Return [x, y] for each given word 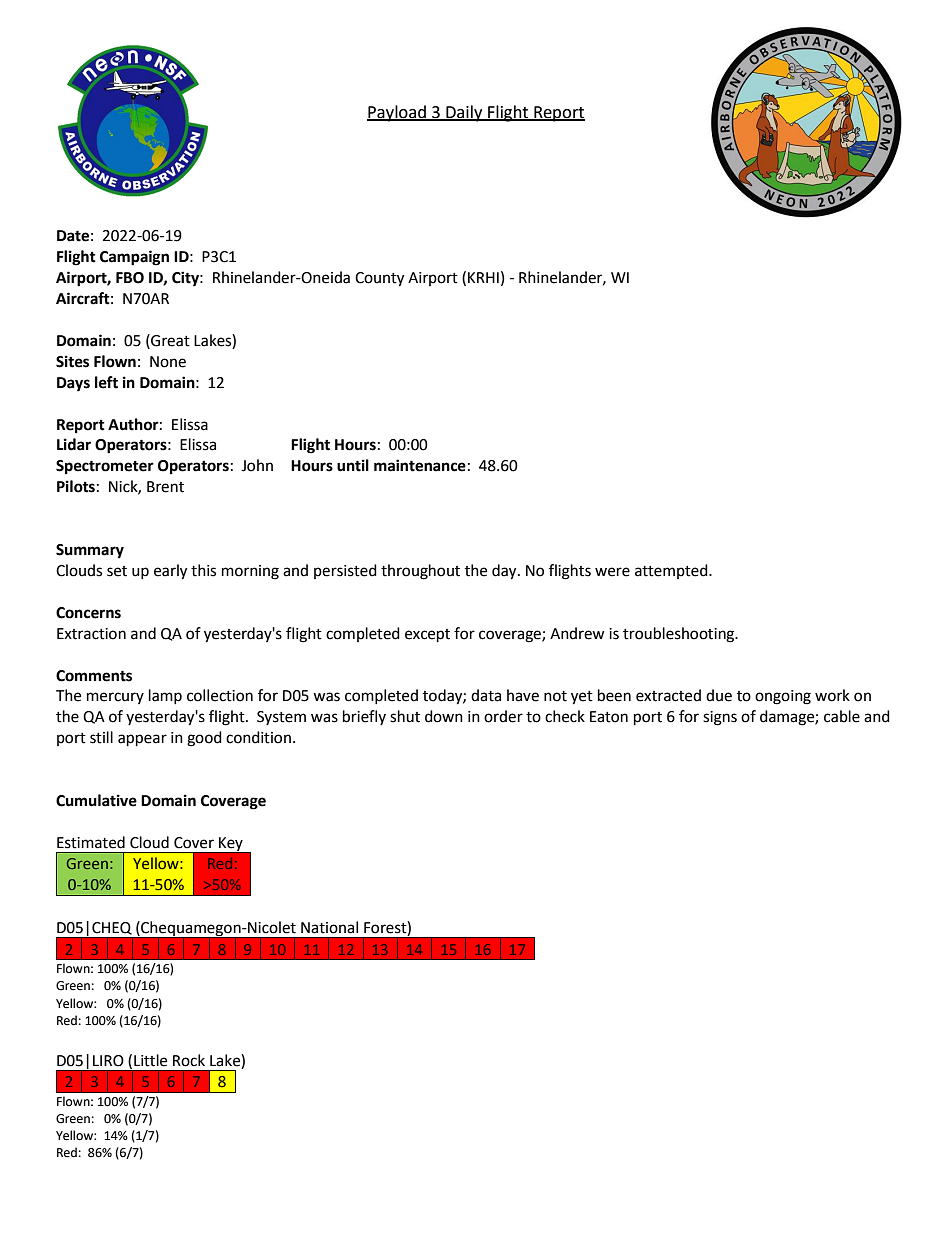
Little [150, 1060]
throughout [420, 572]
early [170, 572]
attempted [672, 571]
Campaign [134, 258]
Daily [464, 113]
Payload [397, 113]
